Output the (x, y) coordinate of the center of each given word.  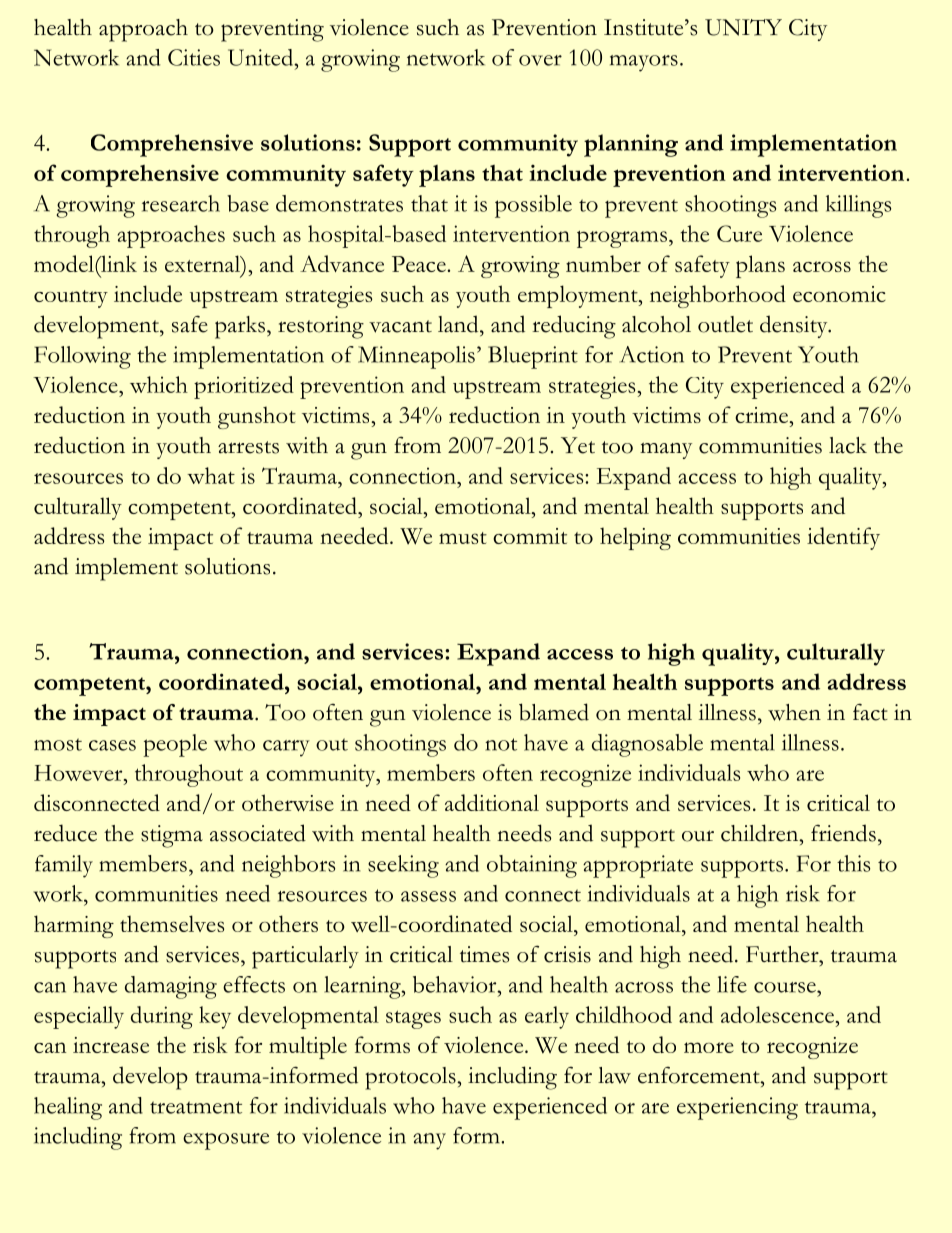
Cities (194, 57)
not (501, 744)
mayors (644, 63)
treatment (196, 1107)
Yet (578, 445)
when (794, 712)
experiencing (737, 1108)
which (159, 384)
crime (763, 415)
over (540, 60)
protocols (411, 1078)
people (175, 745)
